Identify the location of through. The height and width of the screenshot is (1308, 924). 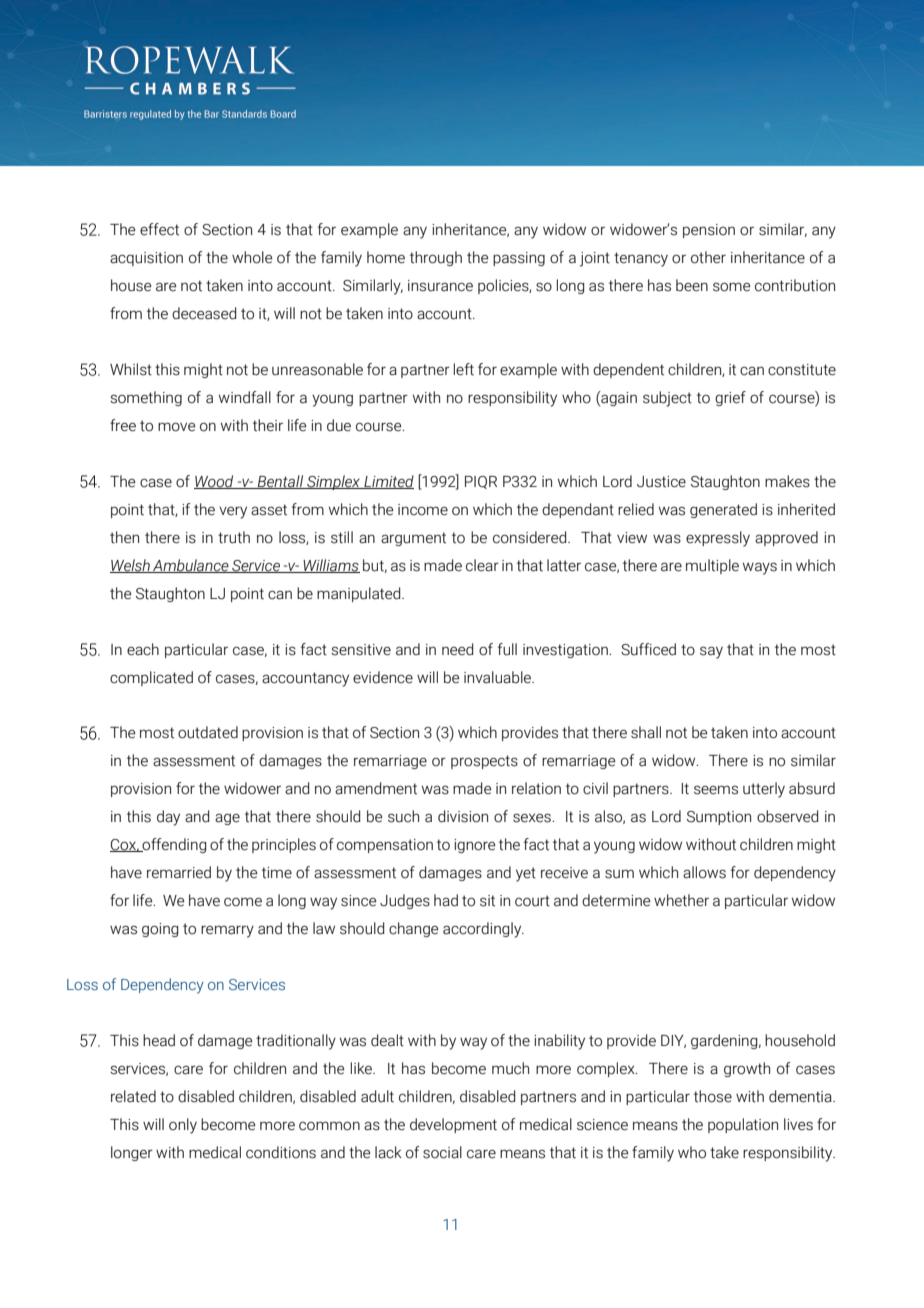
(436, 258).
